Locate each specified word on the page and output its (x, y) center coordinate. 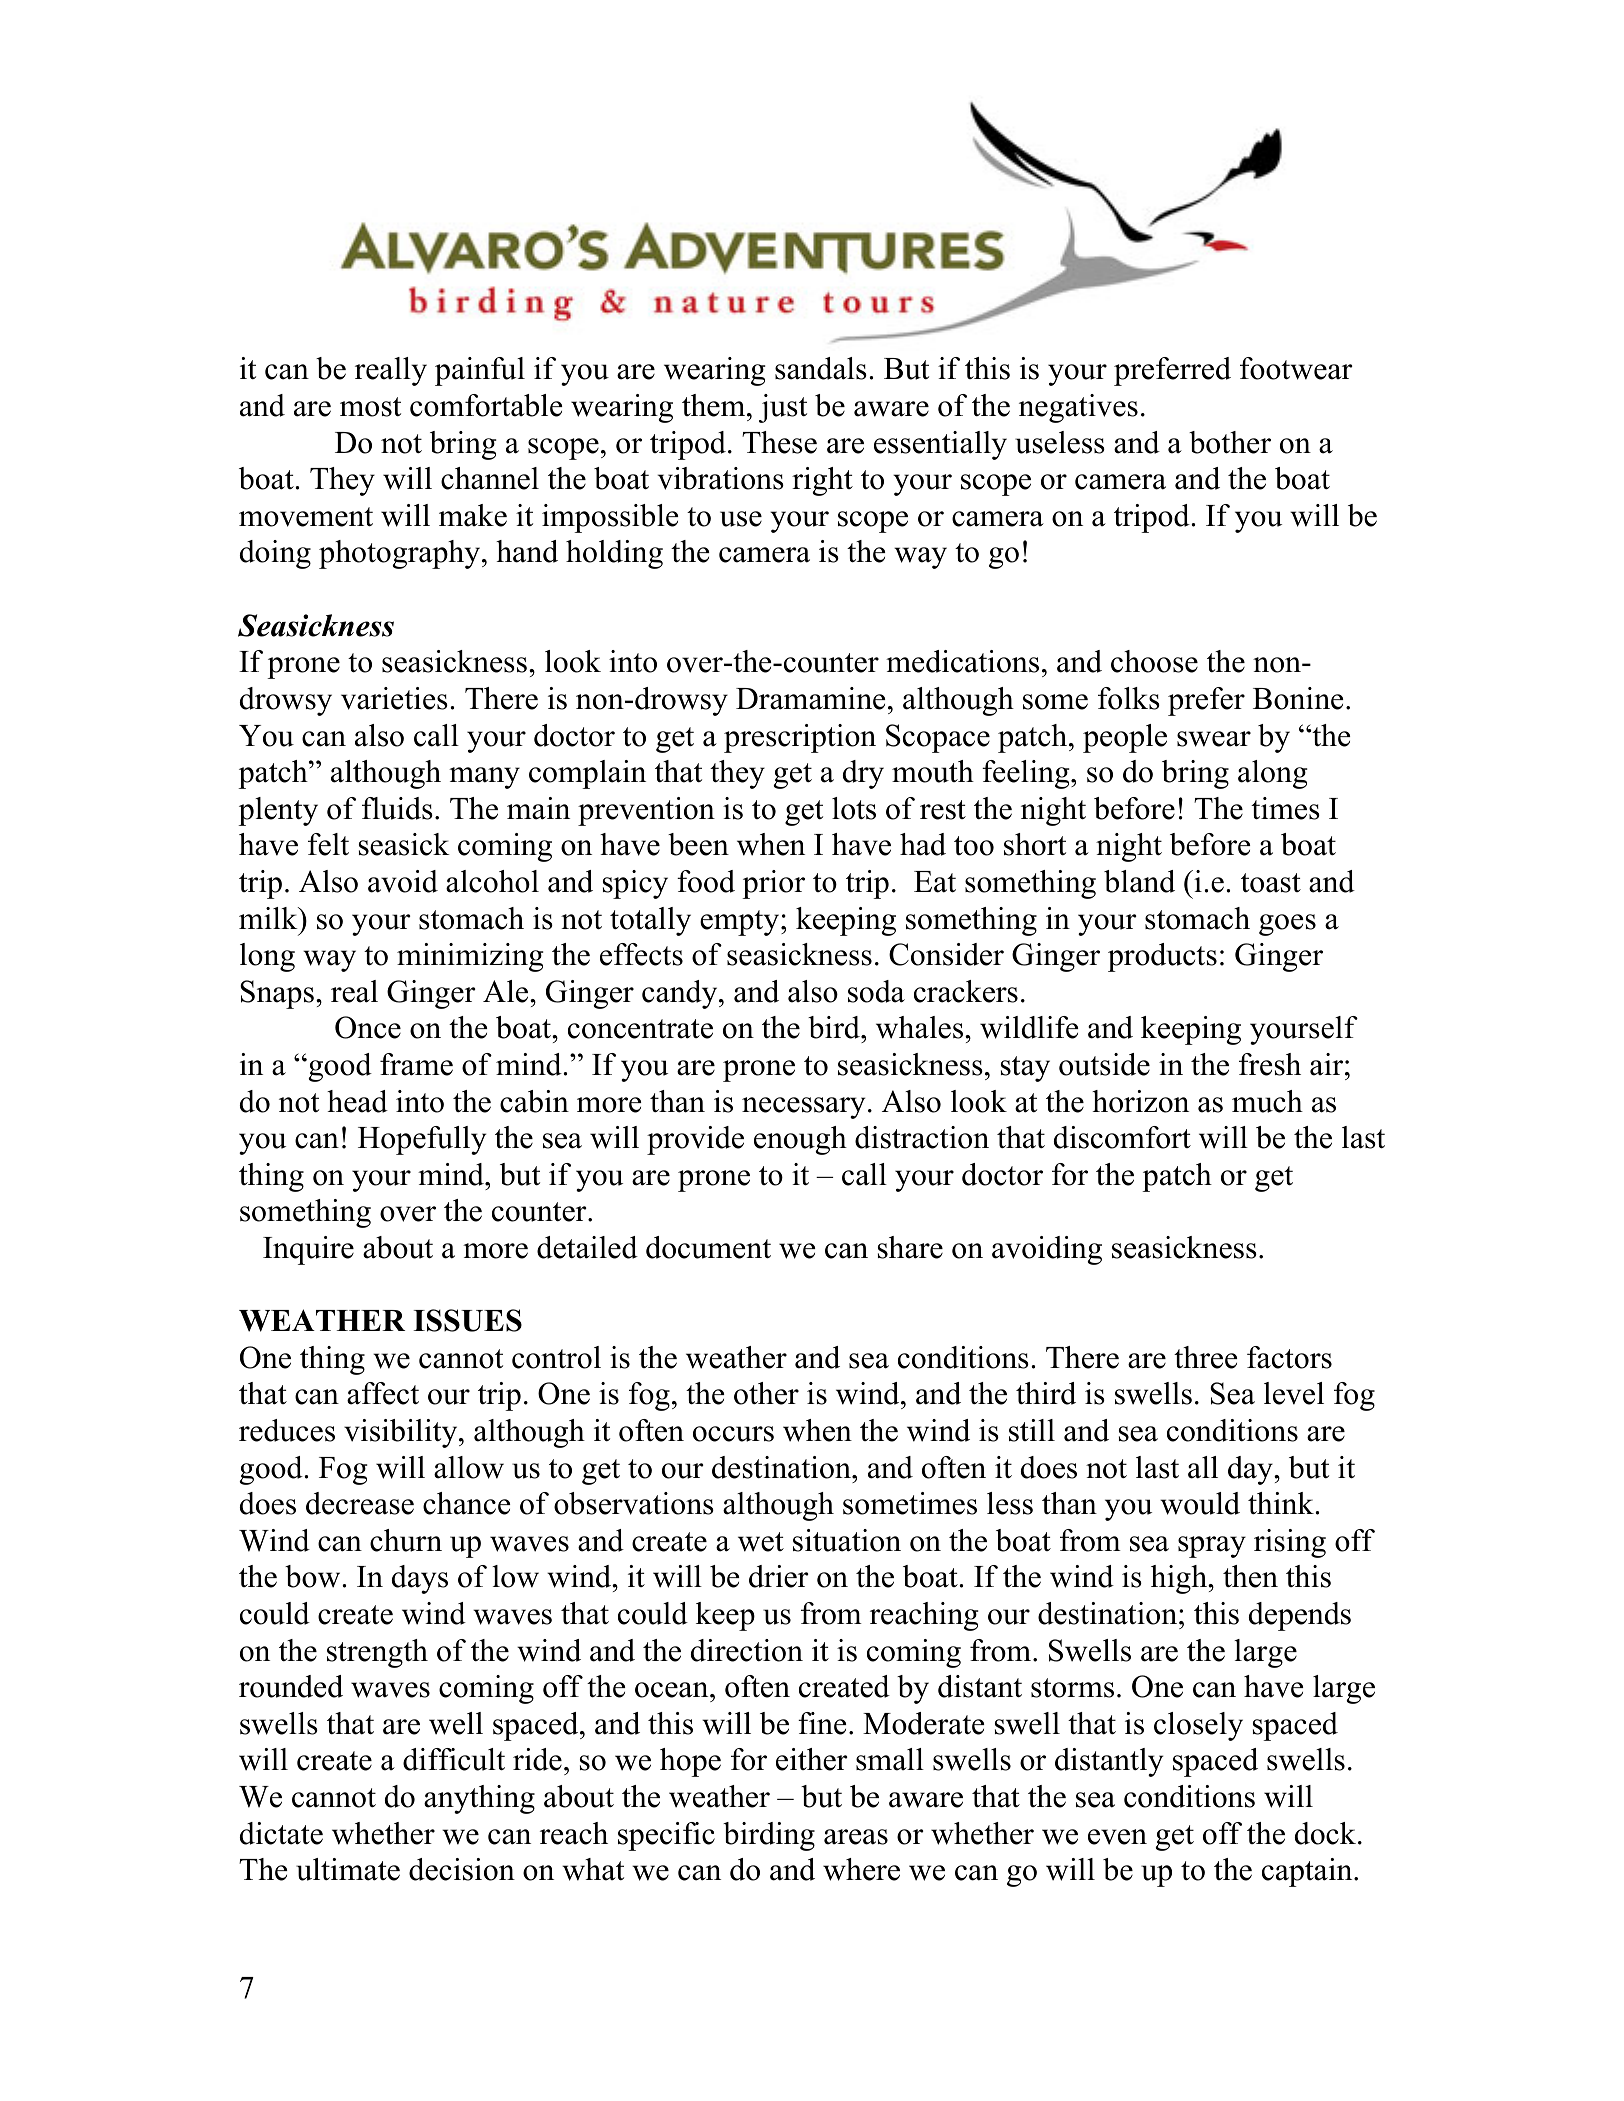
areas (856, 1837)
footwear (1296, 368)
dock (1325, 1833)
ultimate (348, 1869)
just (783, 408)
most (370, 407)
